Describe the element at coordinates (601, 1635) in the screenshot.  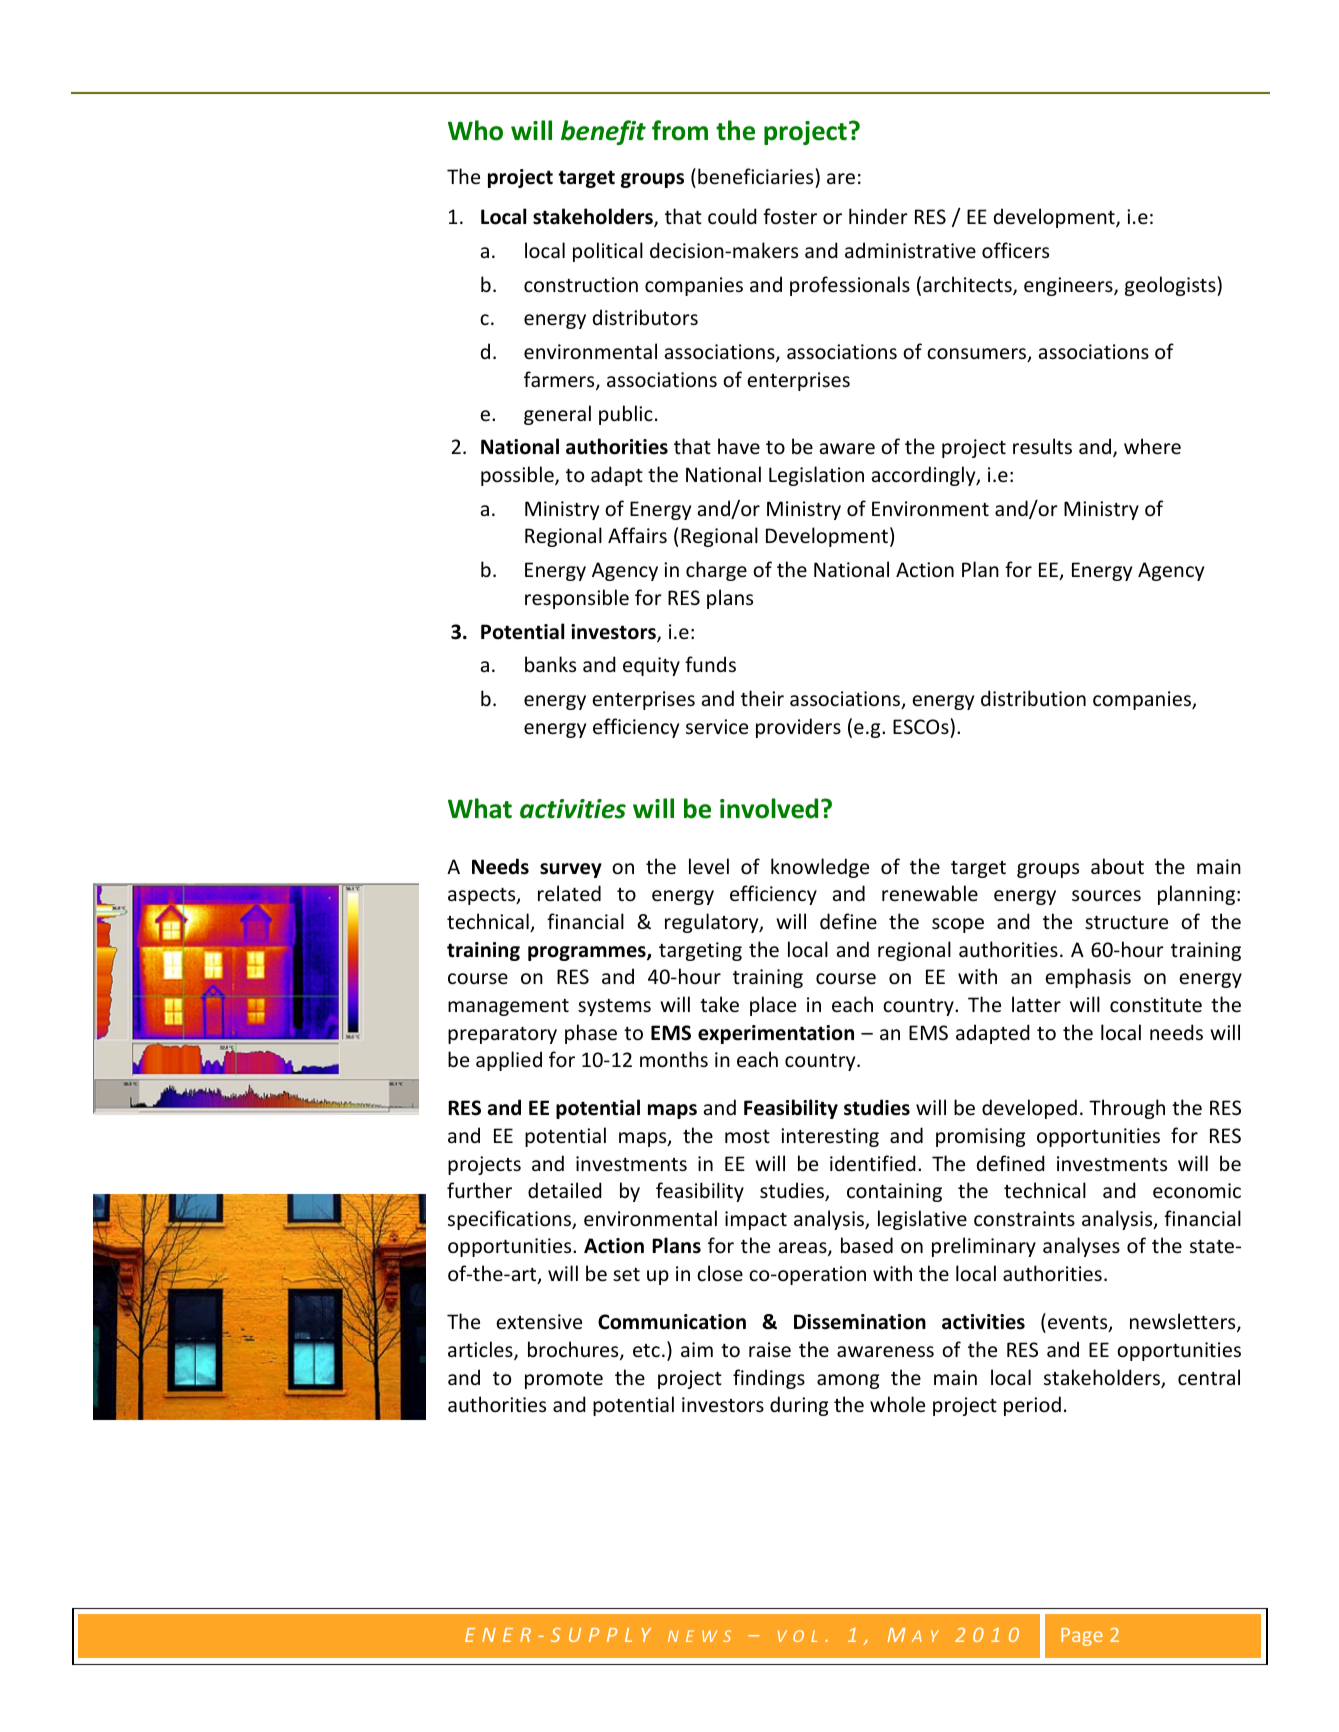
I see `SUPPLY` at that location.
